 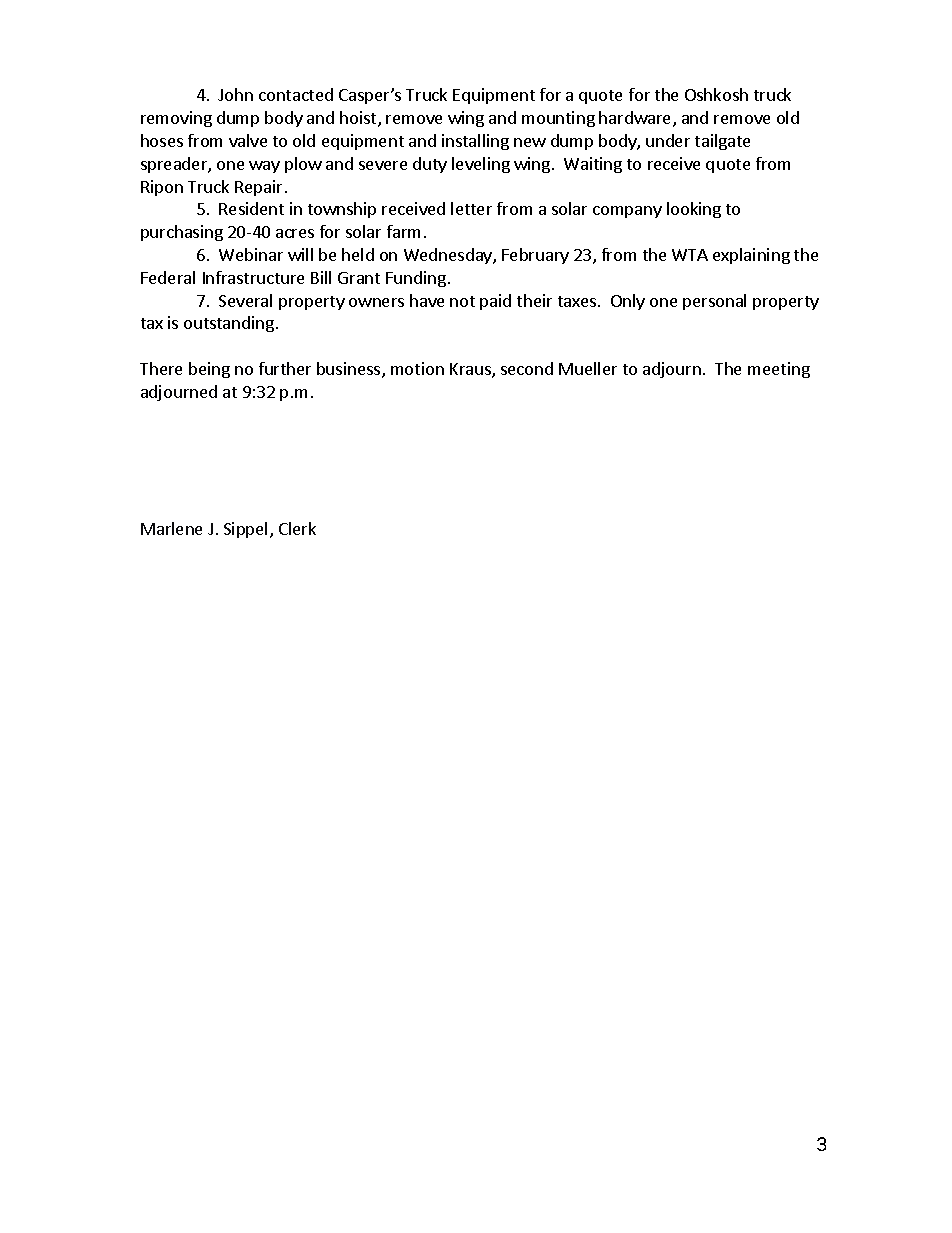 I want to click on WTA, so click(x=690, y=255).
